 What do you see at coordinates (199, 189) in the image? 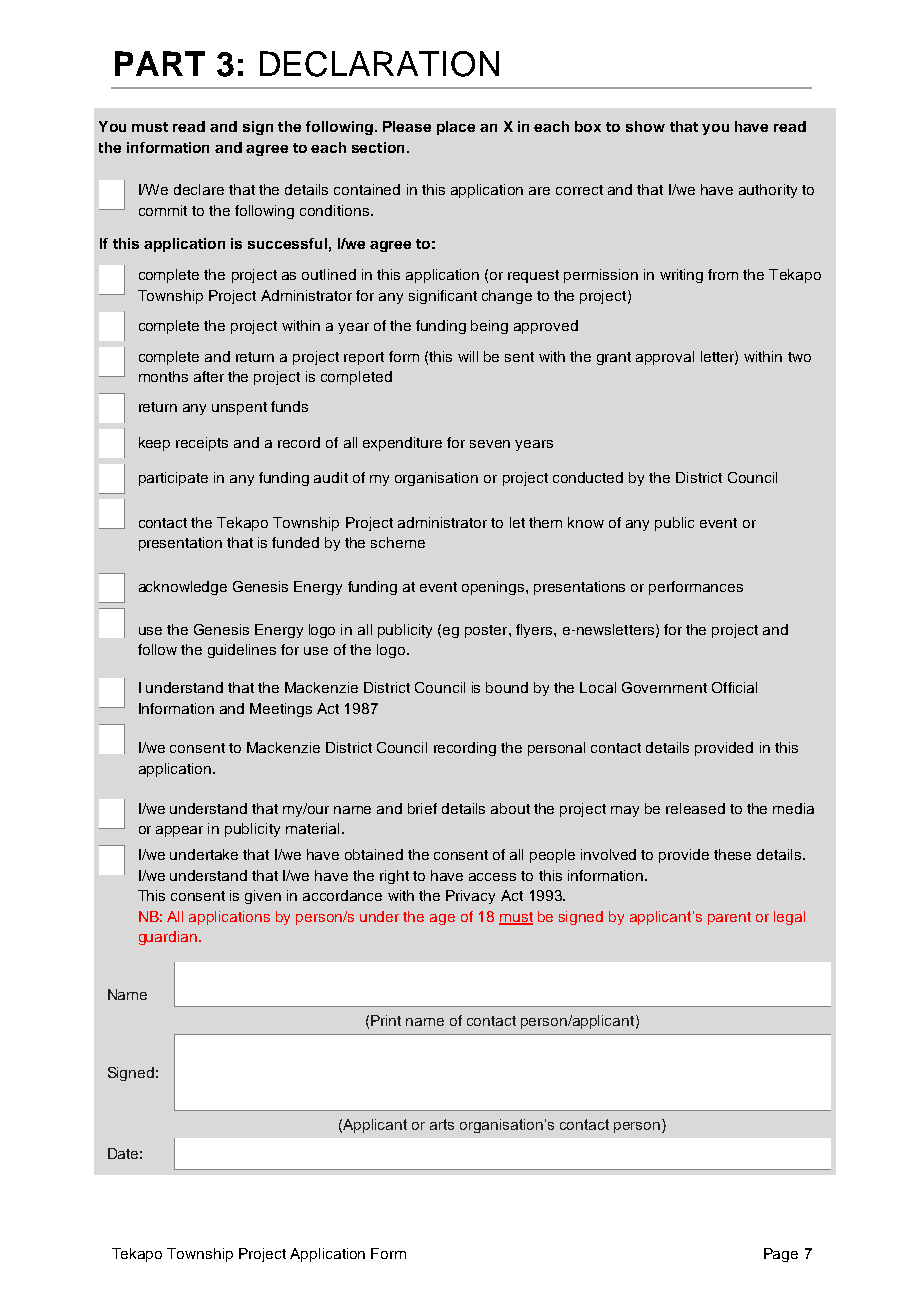
I see `declare` at bounding box center [199, 189].
